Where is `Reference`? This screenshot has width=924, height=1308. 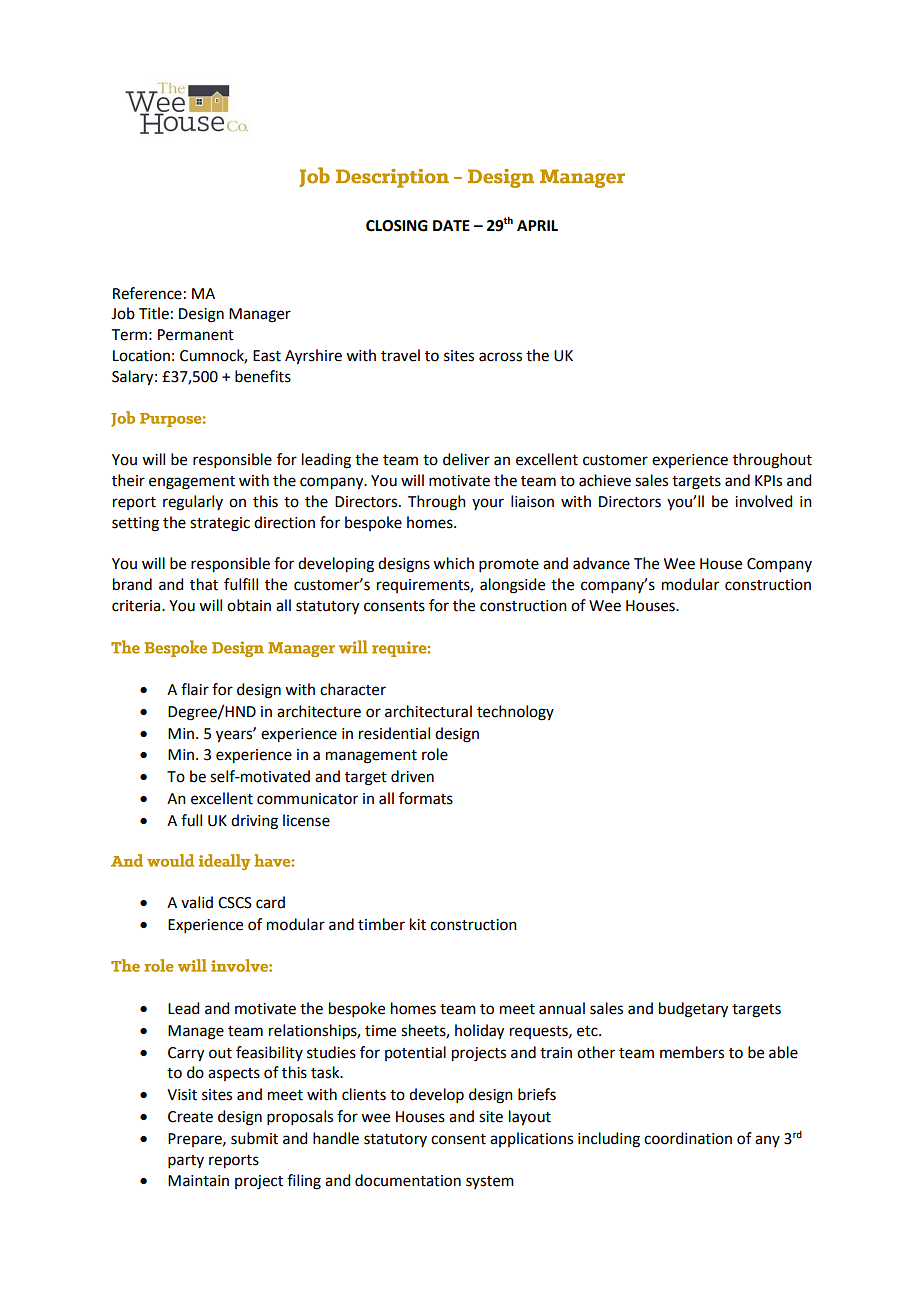
Reference is located at coordinates (147, 293).
